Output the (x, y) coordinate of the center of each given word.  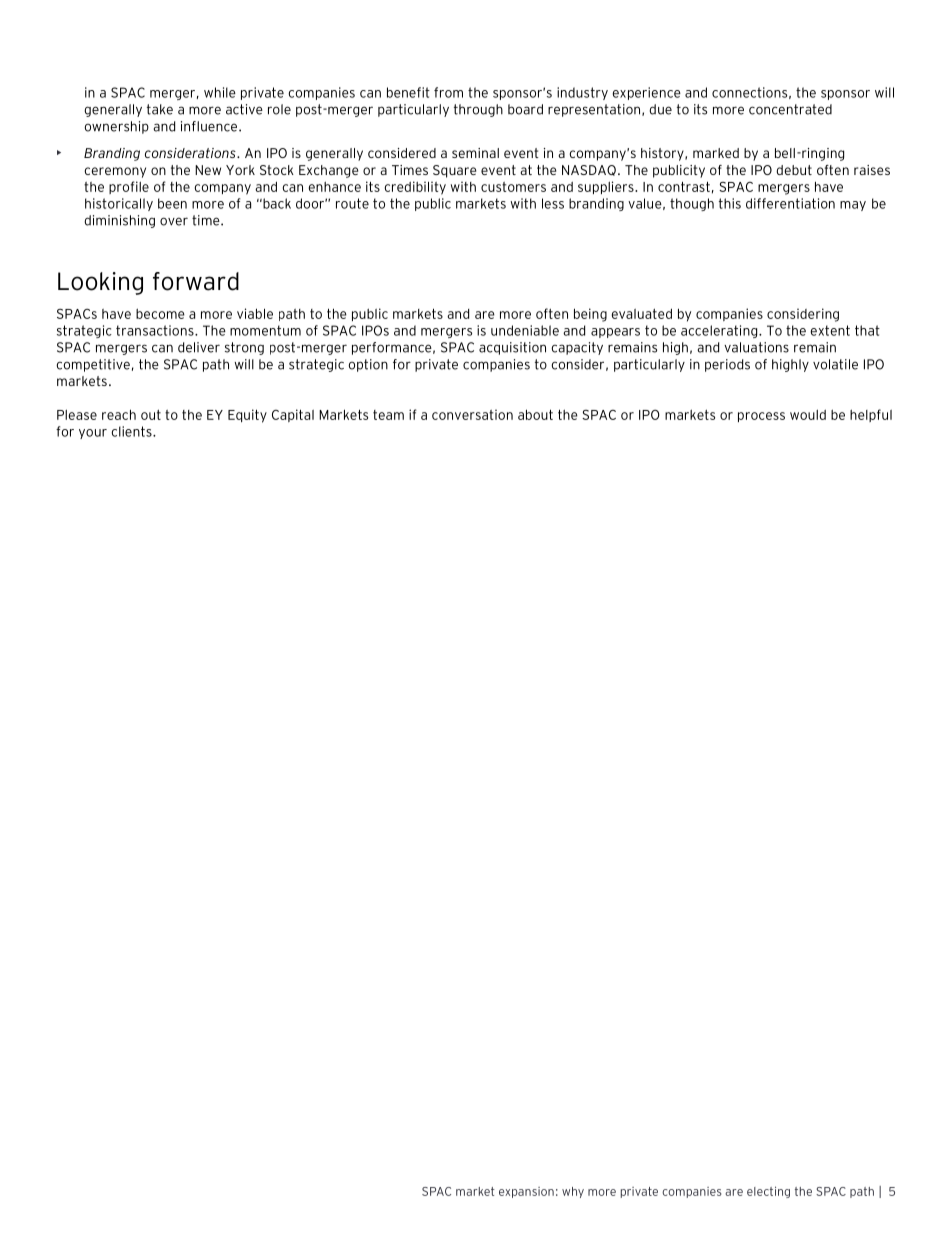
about (535, 414)
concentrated (790, 109)
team (388, 415)
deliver (199, 347)
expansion (526, 1192)
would (808, 414)
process (761, 417)
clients (132, 431)
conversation (472, 414)
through (478, 110)
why (573, 1192)
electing (768, 1192)
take (160, 109)
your (93, 434)
